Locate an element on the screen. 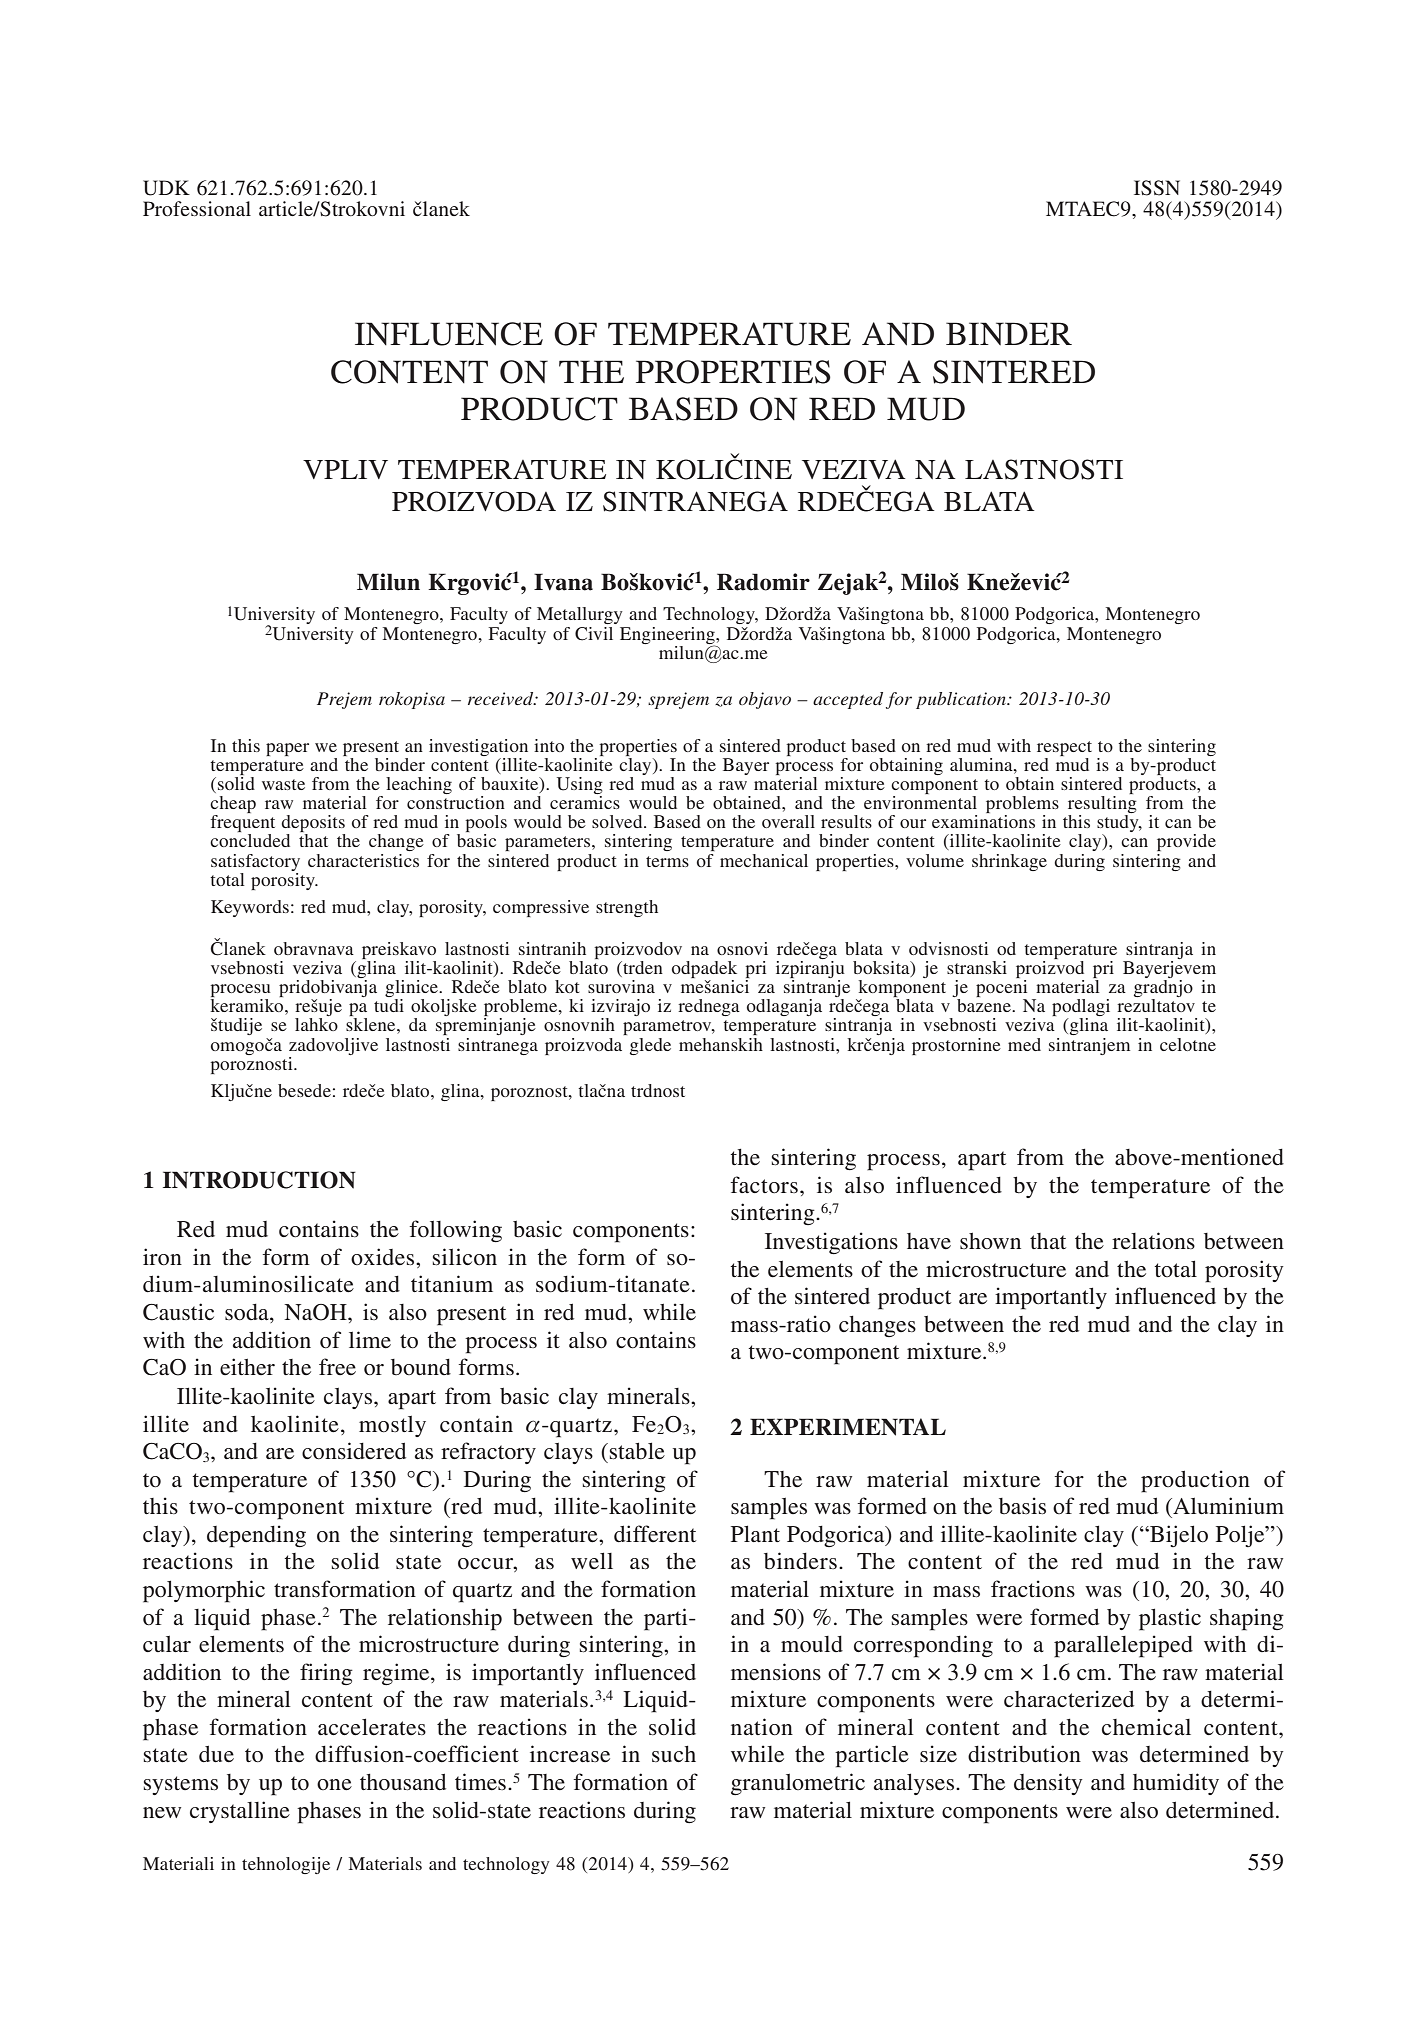 This screenshot has height=2018, width=1427. overall is located at coordinates (788, 821).
